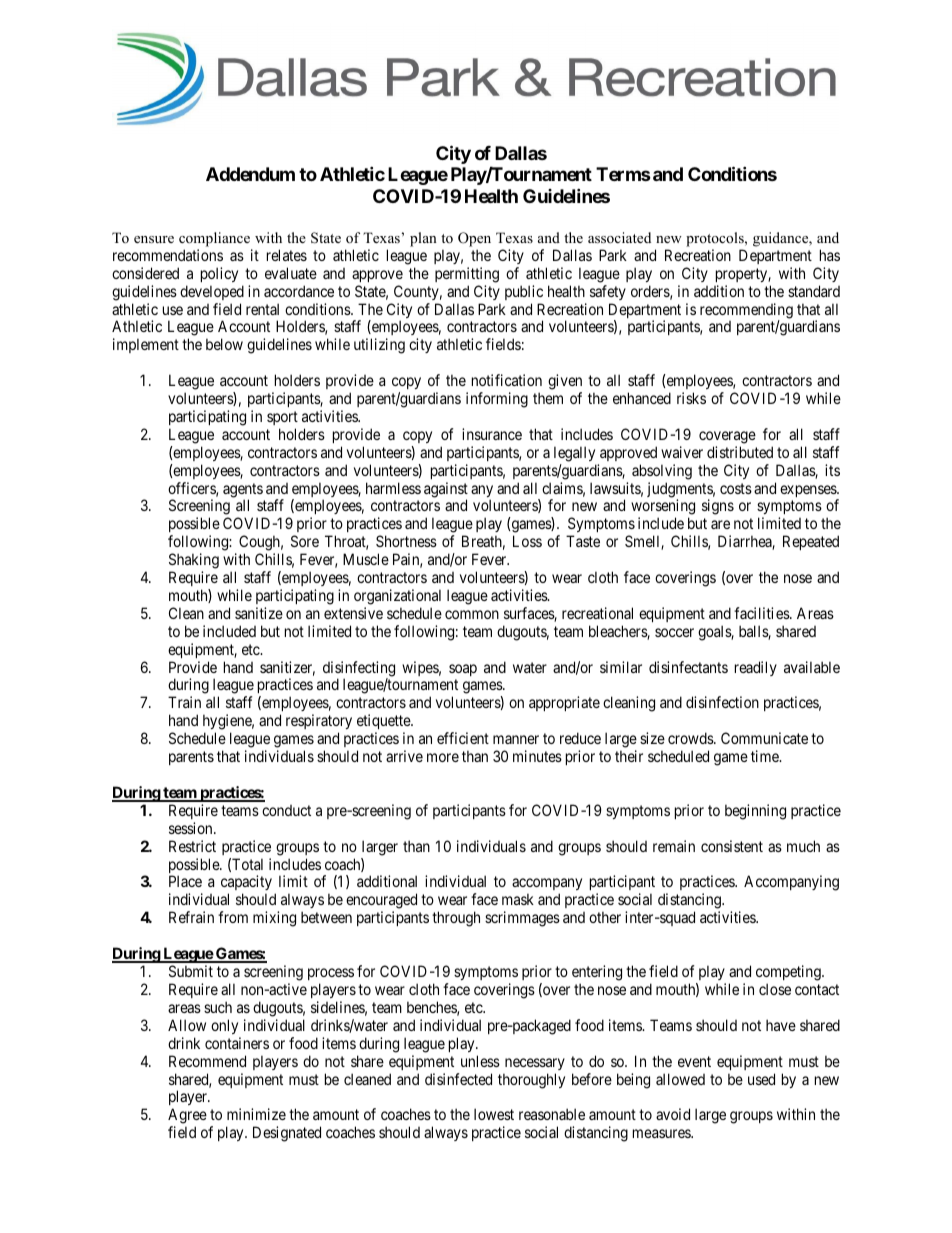 Image resolution: width=952 pixels, height=1233 pixels. Describe the element at coordinates (243, 491) in the screenshot. I see `agents` at that location.
